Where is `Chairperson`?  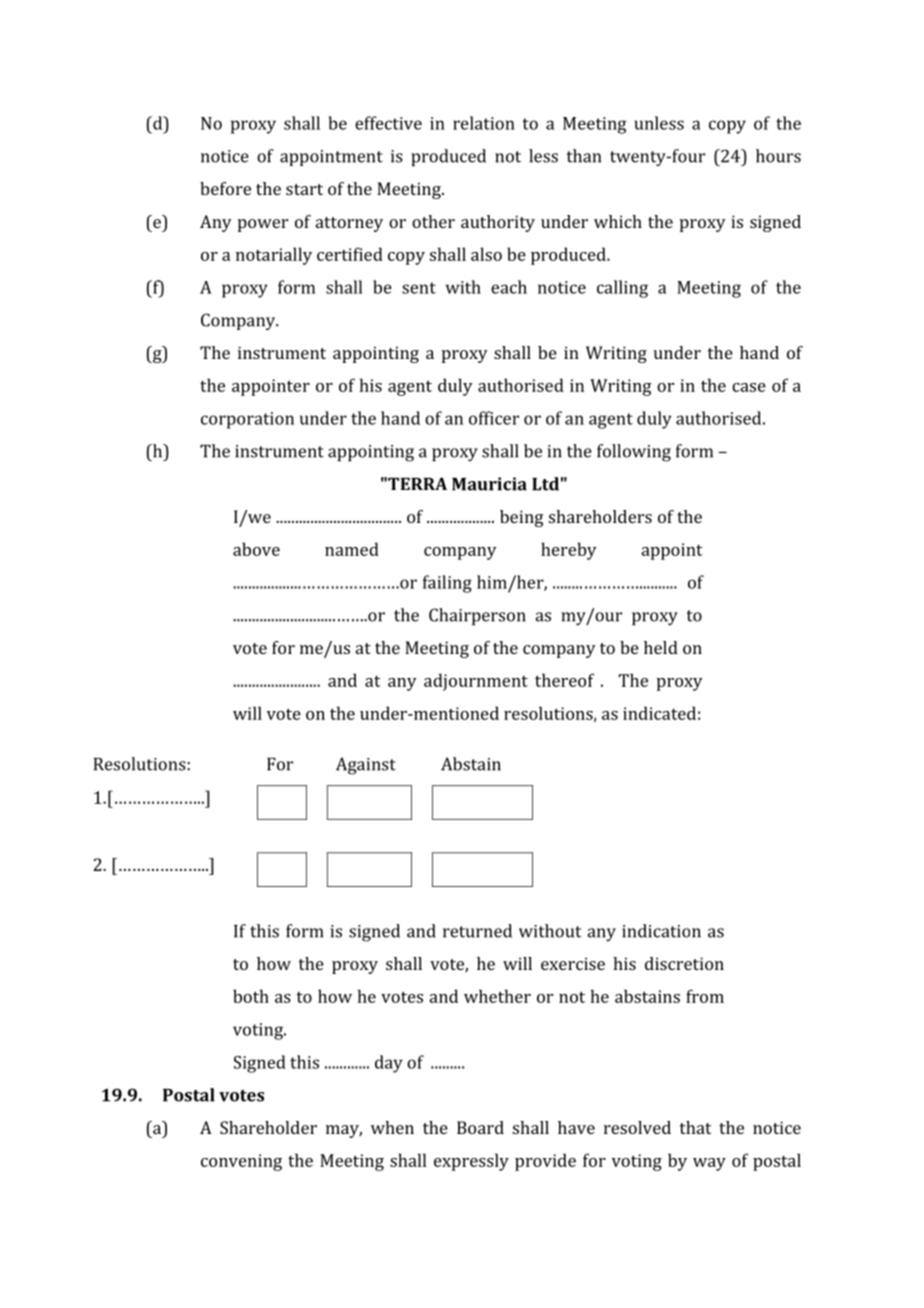
Chairperson is located at coordinates (477, 616).
